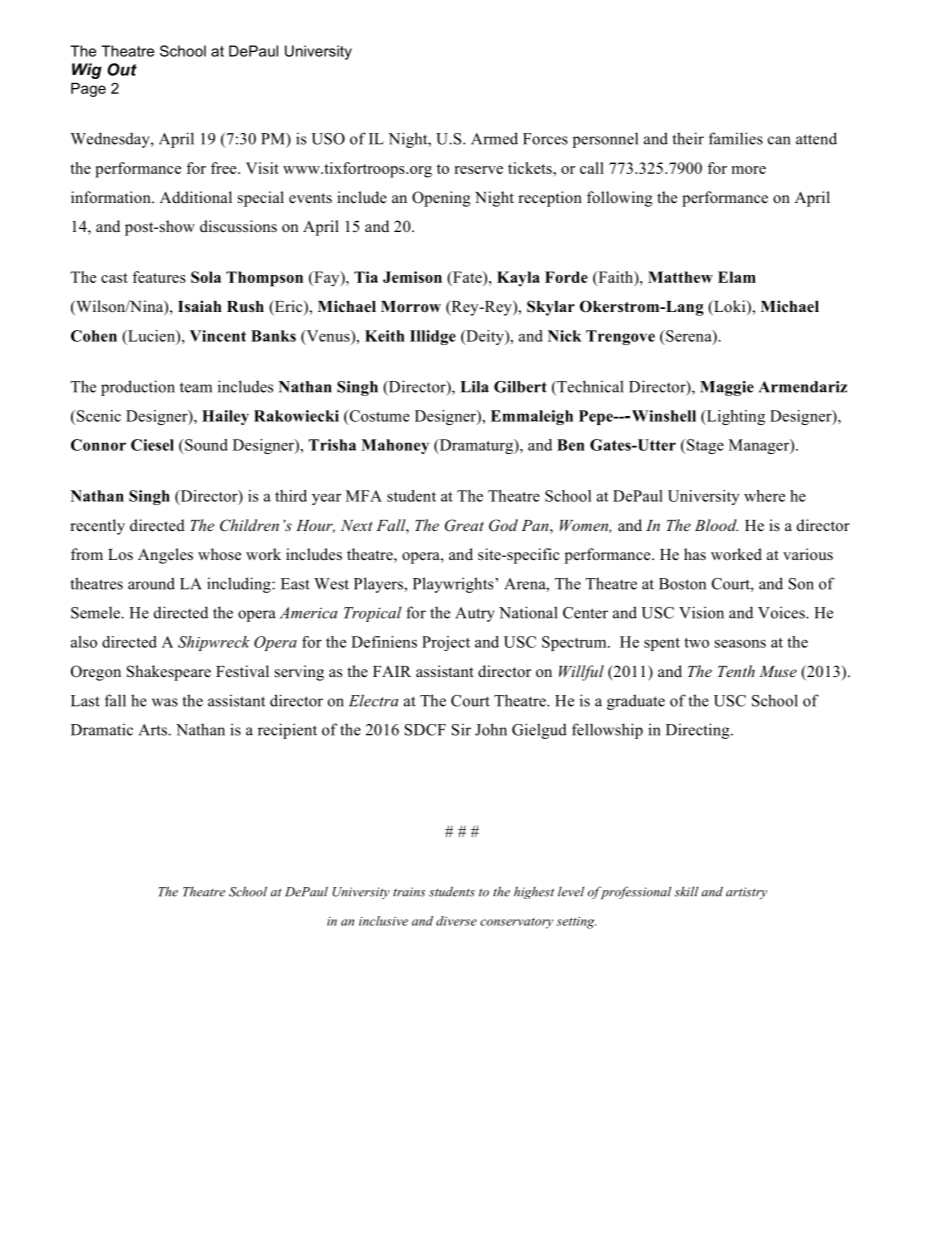 This page has width=952, height=1233. What do you see at coordinates (736, 671) in the page?
I see `Tenth` at bounding box center [736, 671].
